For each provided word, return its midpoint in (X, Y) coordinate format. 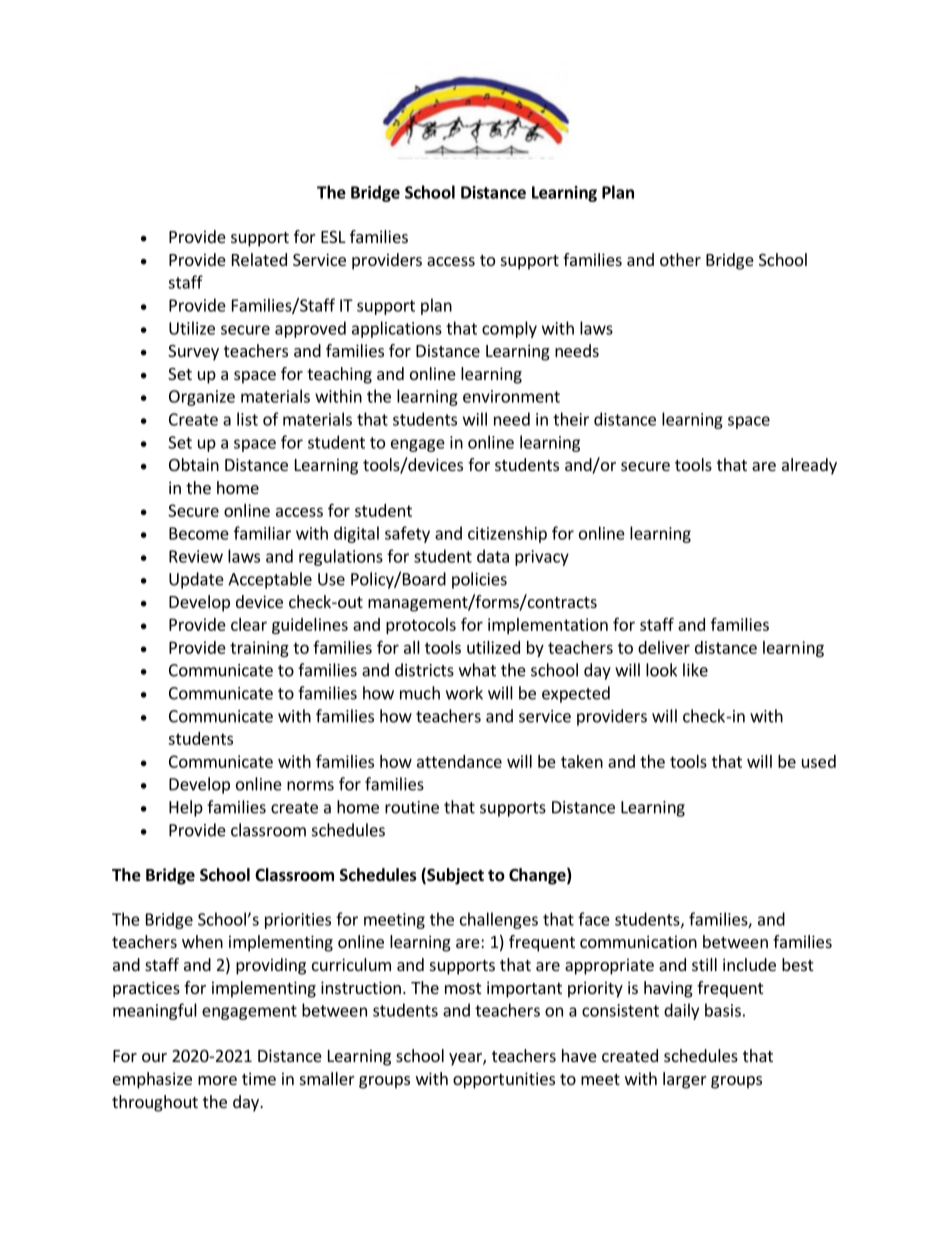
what (477, 670)
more (217, 1080)
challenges (499, 920)
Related (259, 259)
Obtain (194, 464)
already (809, 466)
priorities (298, 921)
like (695, 670)
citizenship (507, 534)
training (259, 649)
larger (685, 1080)
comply (509, 329)
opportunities (504, 1080)
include (749, 964)
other (680, 259)
